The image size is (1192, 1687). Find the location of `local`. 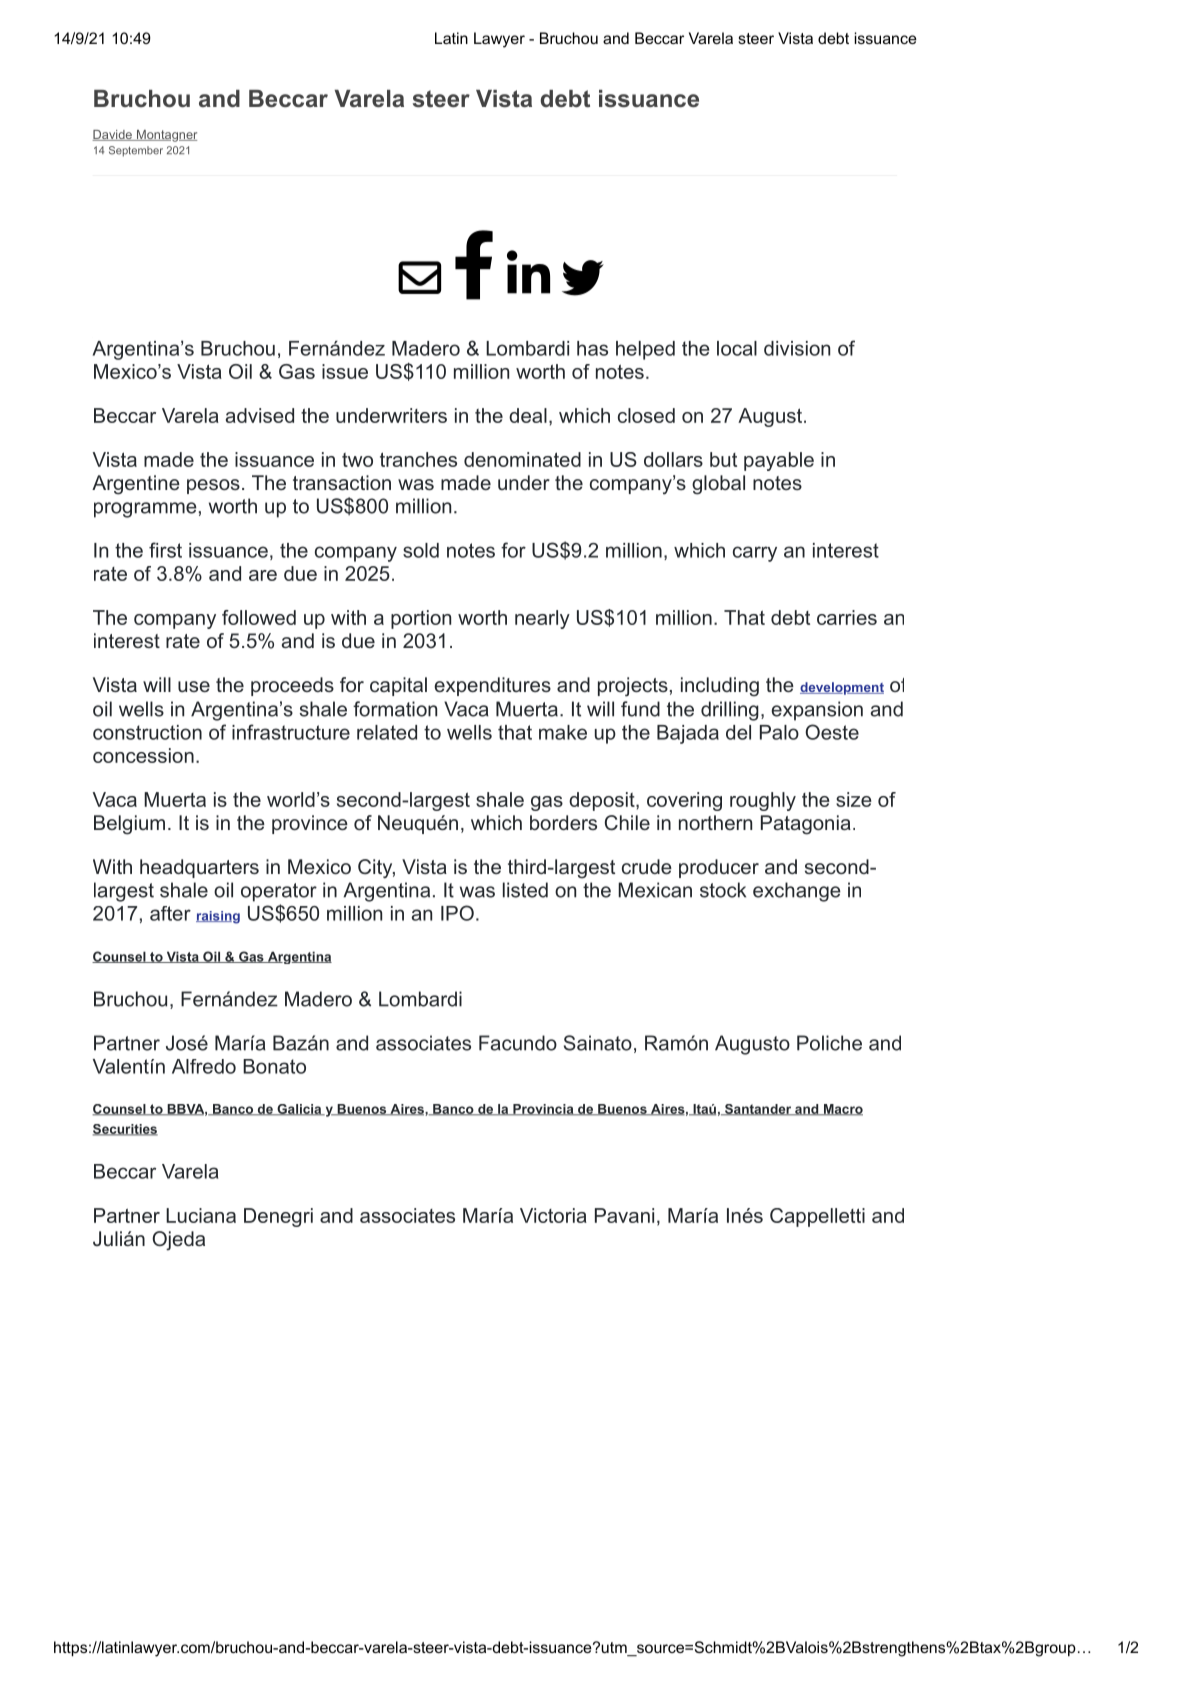

local is located at coordinates (737, 348).
